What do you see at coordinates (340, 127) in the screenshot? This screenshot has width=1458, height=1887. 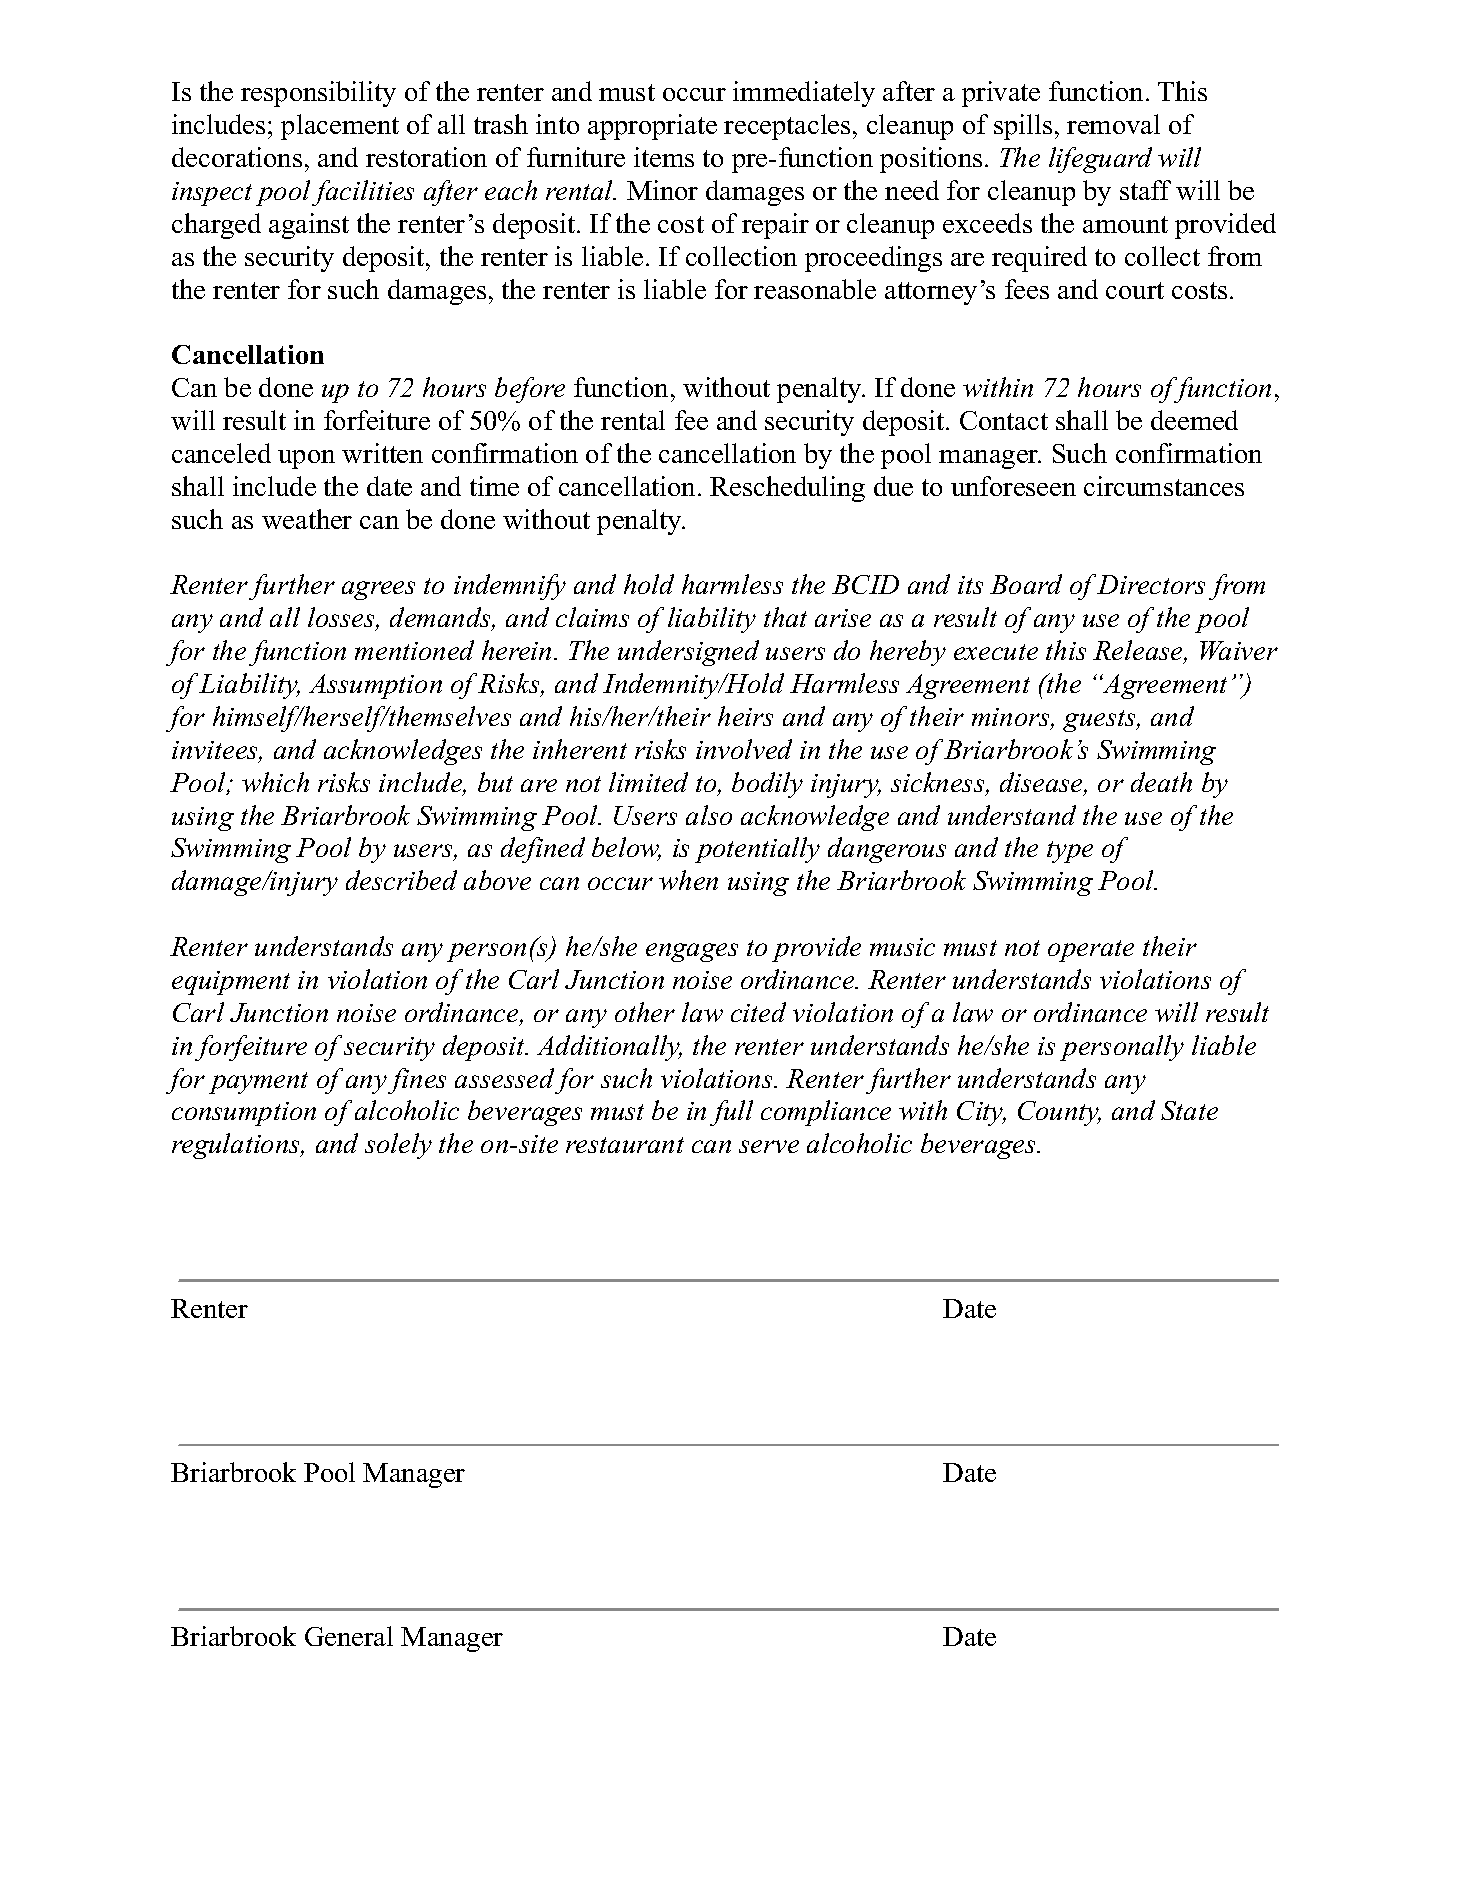 I see `placement` at bounding box center [340, 127].
